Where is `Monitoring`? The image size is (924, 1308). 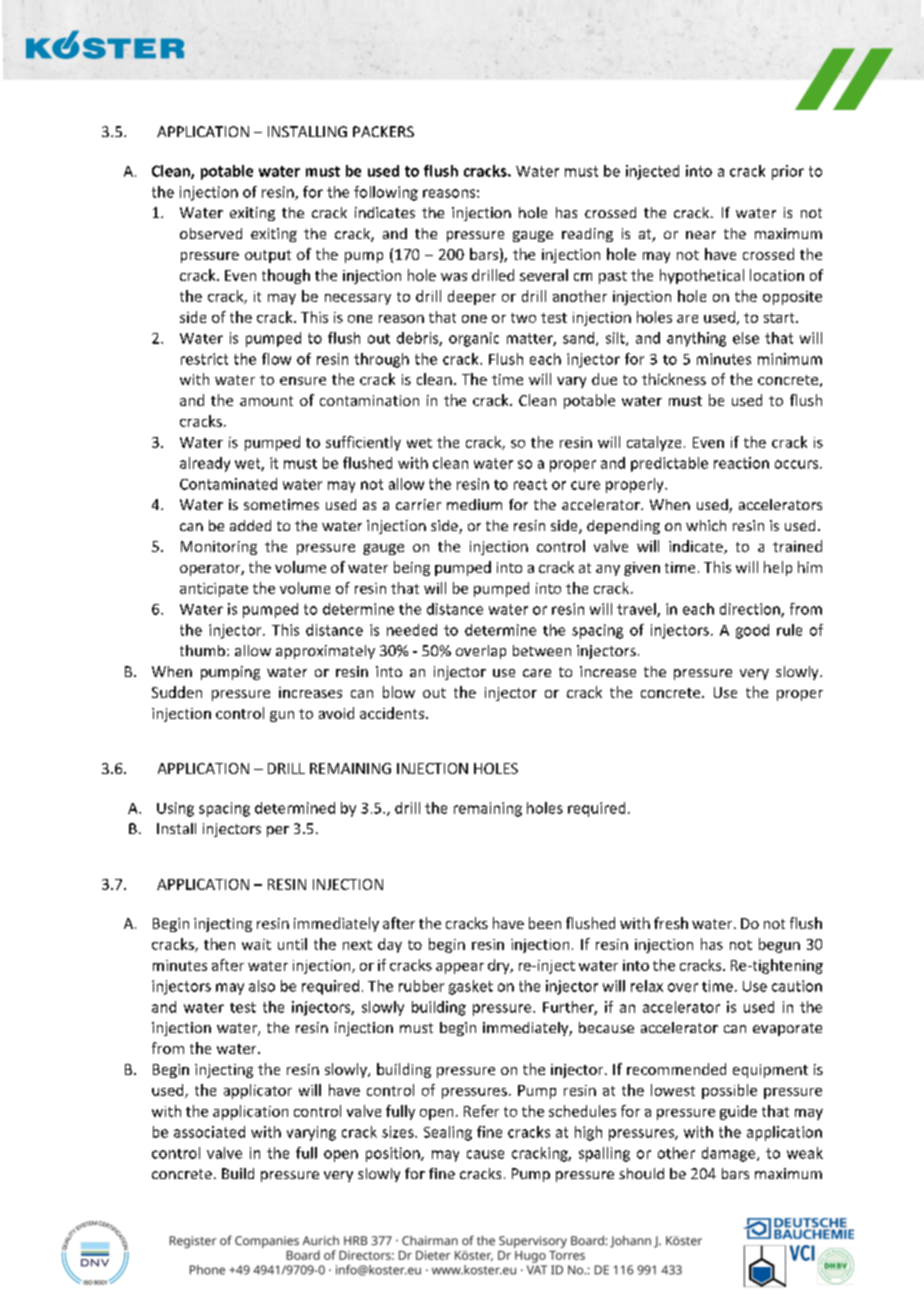 Monitoring is located at coordinates (219, 548).
